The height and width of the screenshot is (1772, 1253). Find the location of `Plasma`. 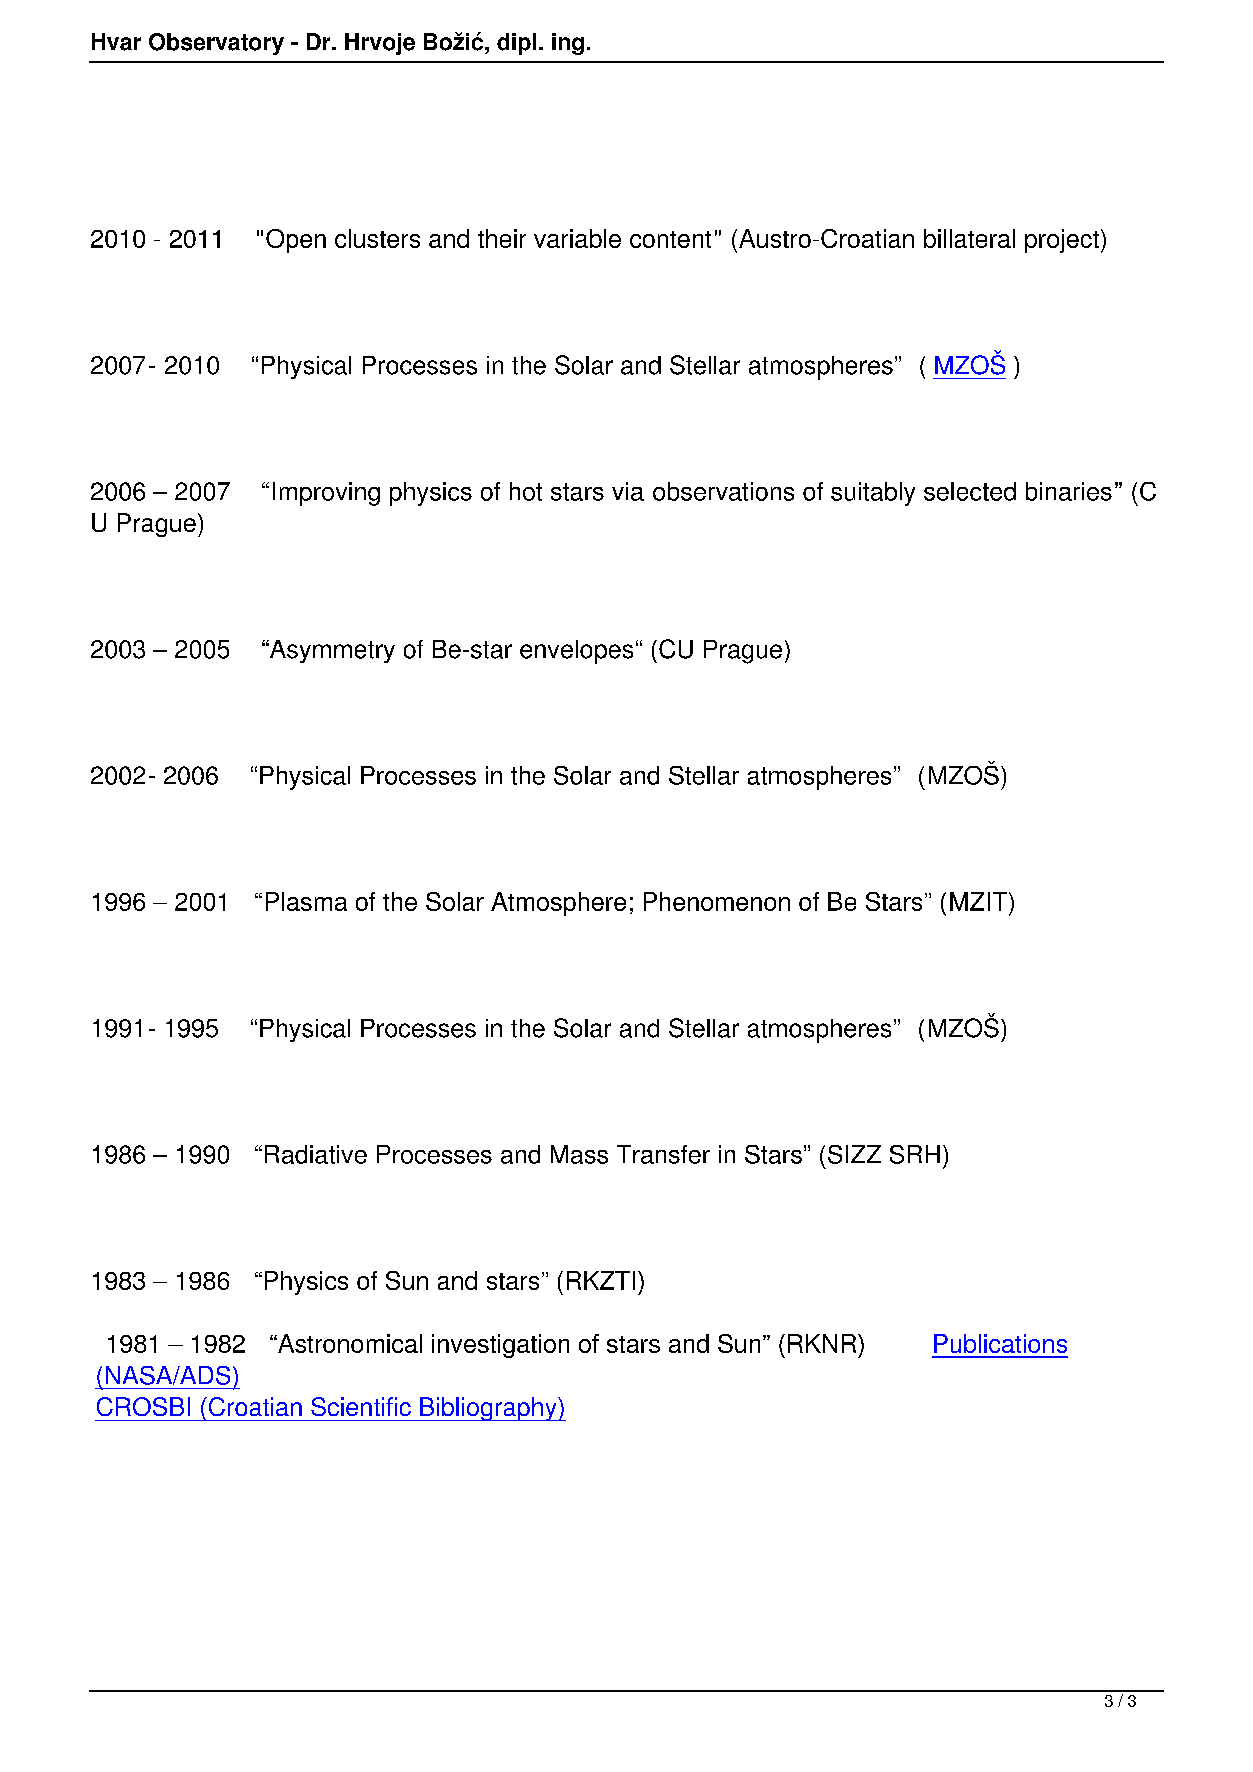

Plasma is located at coordinates (306, 901).
